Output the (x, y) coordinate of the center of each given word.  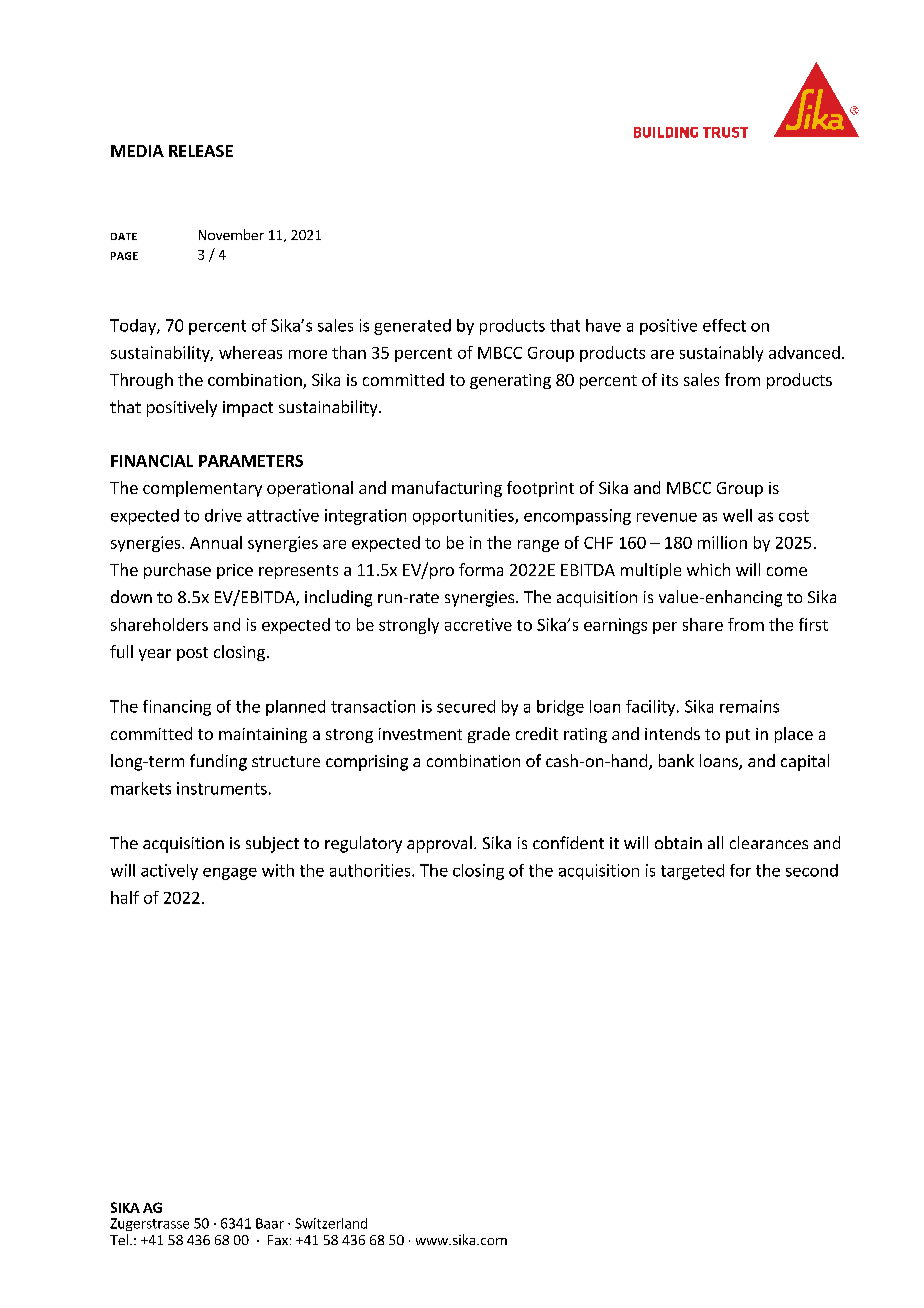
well (737, 515)
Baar (270, 1223)
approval (439, 844)
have (603, 325)
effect (724, 325)
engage (230, 874)
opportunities (464, 517)
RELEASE (201, 151)
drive (223, 515)
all (715, 842)
